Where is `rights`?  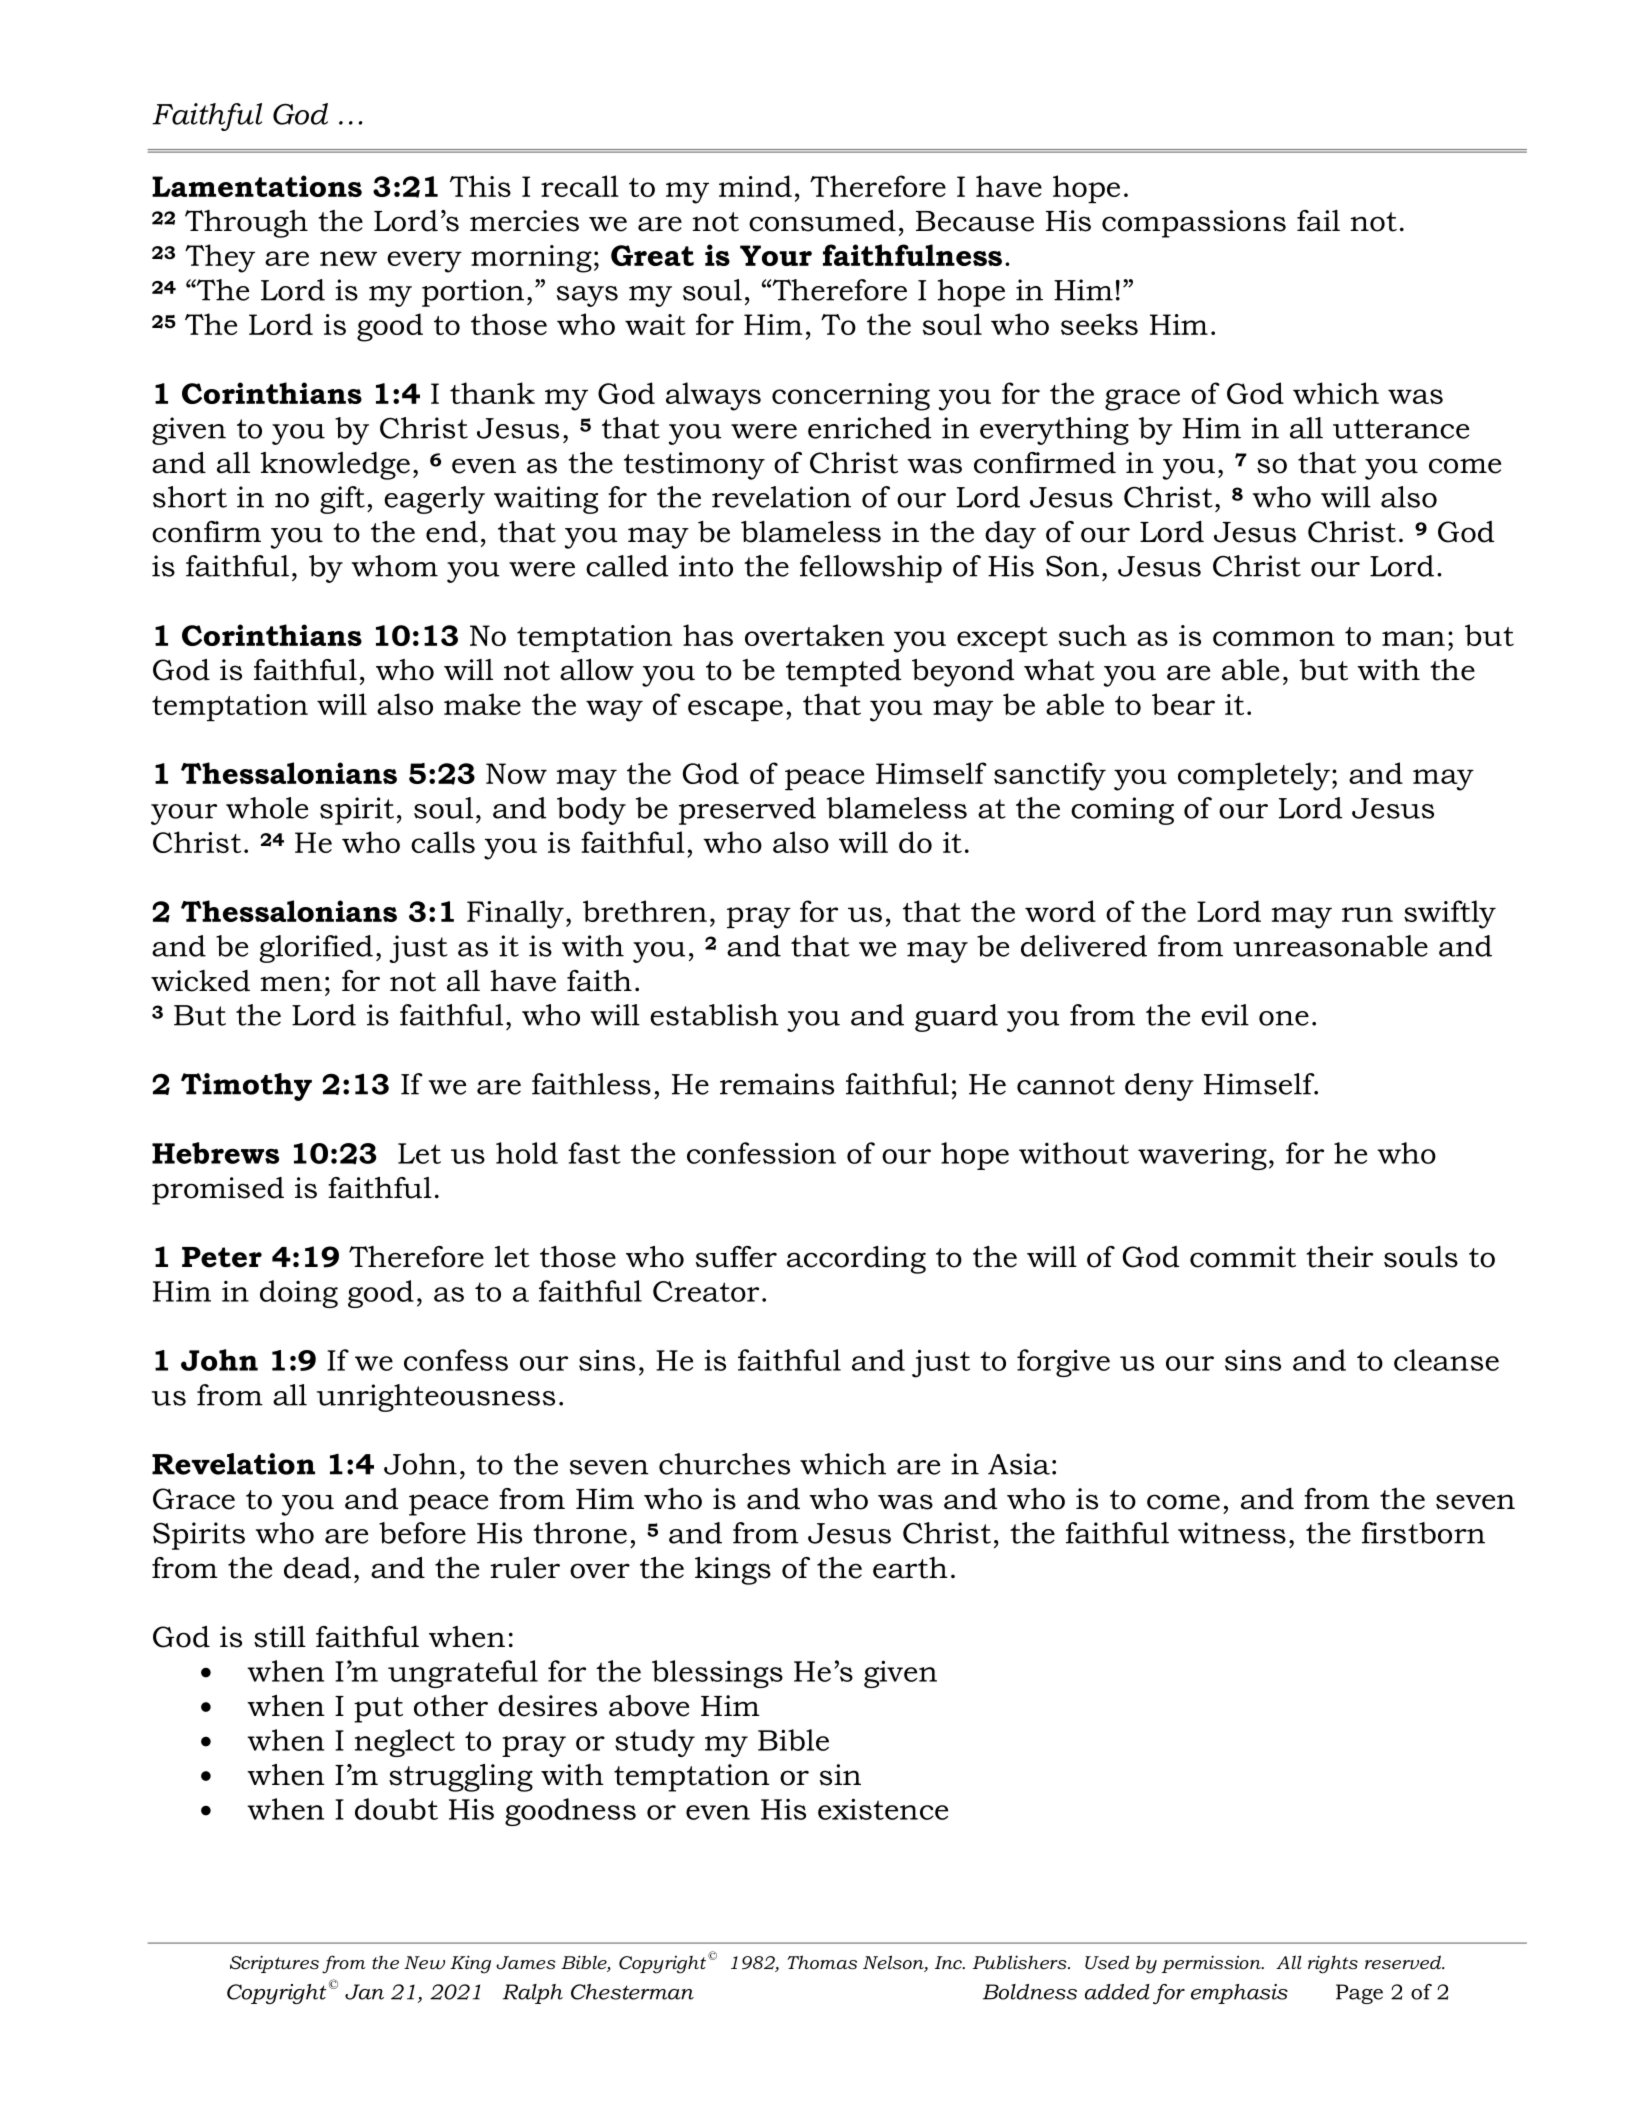 rights is located at coordinates (1333, 1964).
